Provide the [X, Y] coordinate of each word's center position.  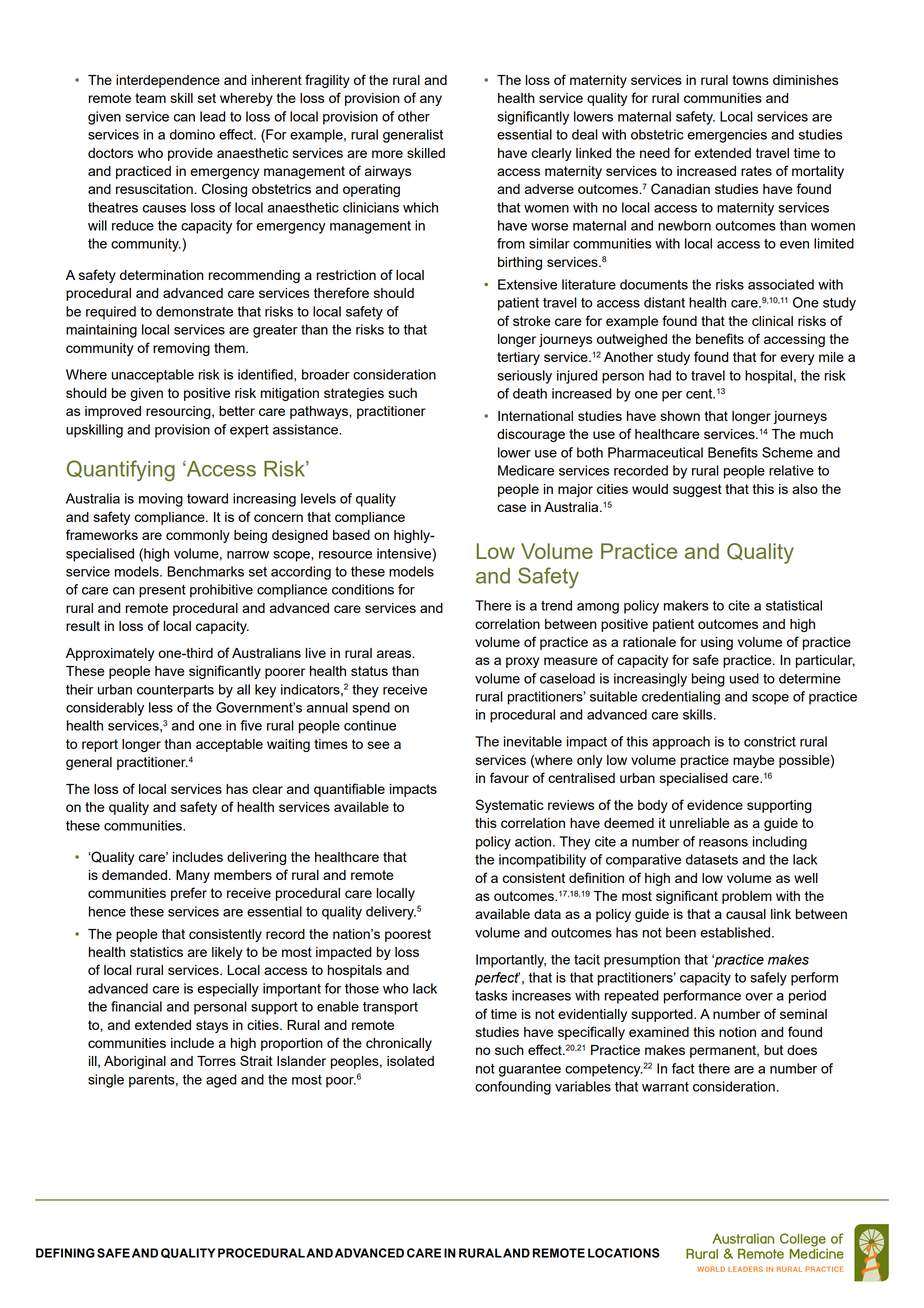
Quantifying [121, 470]
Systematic [510, 806]
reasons [723, 843]
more [387, 154]
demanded [134, 875]
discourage [531, 435]
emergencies [727, 136]
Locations [624, 1253]
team [150, 98]
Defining [65, 1253]
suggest [697, 490]
